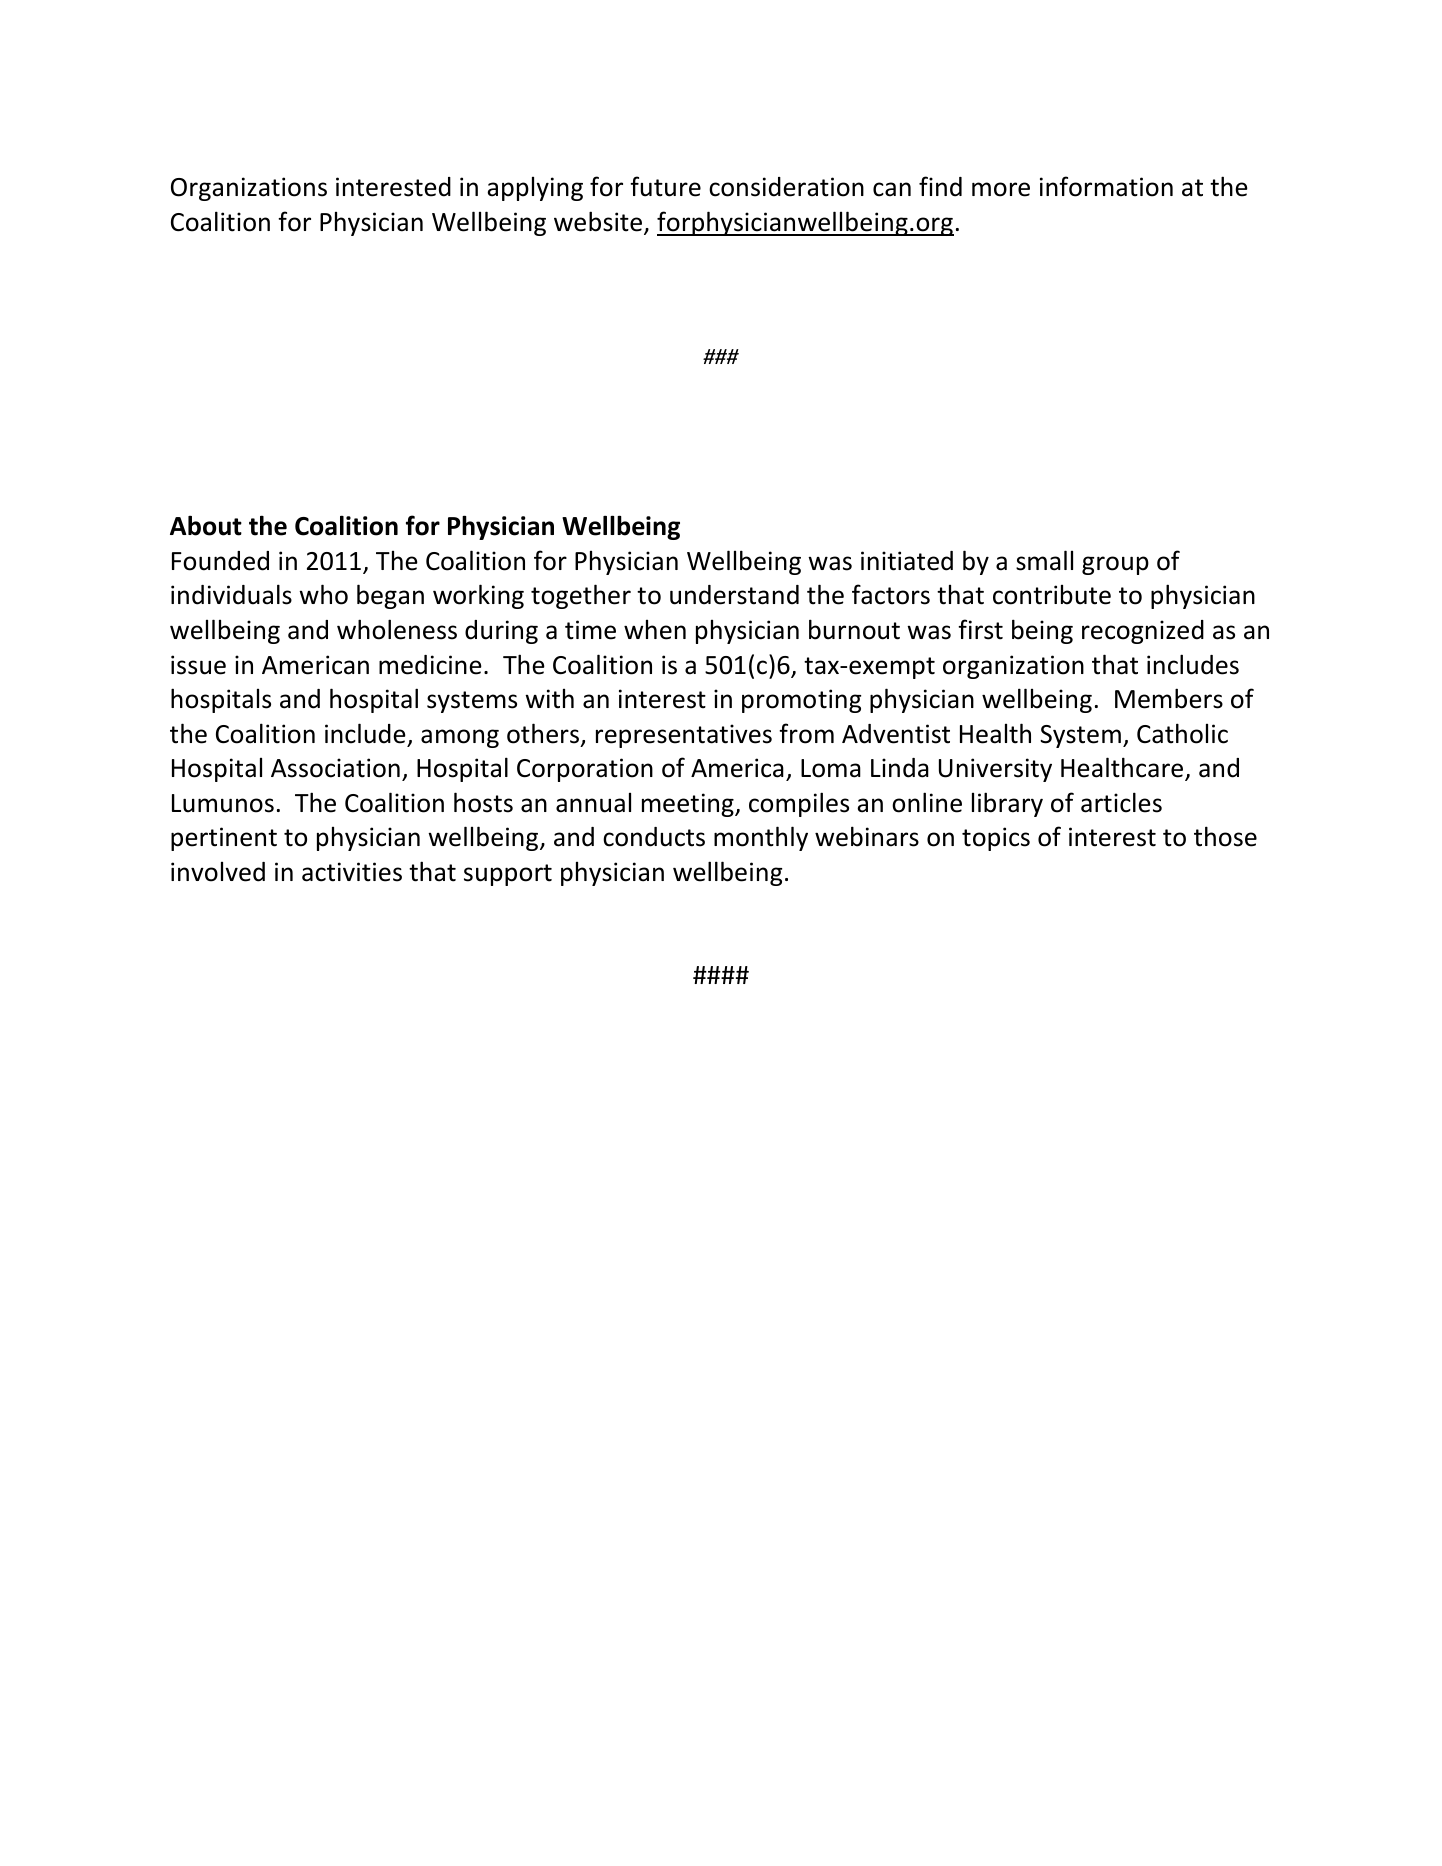 The width and height of the screenshot is (1442, 1866). What do you see at coordinates (206, 525) in the screenshot?
I see `About` at bounding box center [206, 525].
